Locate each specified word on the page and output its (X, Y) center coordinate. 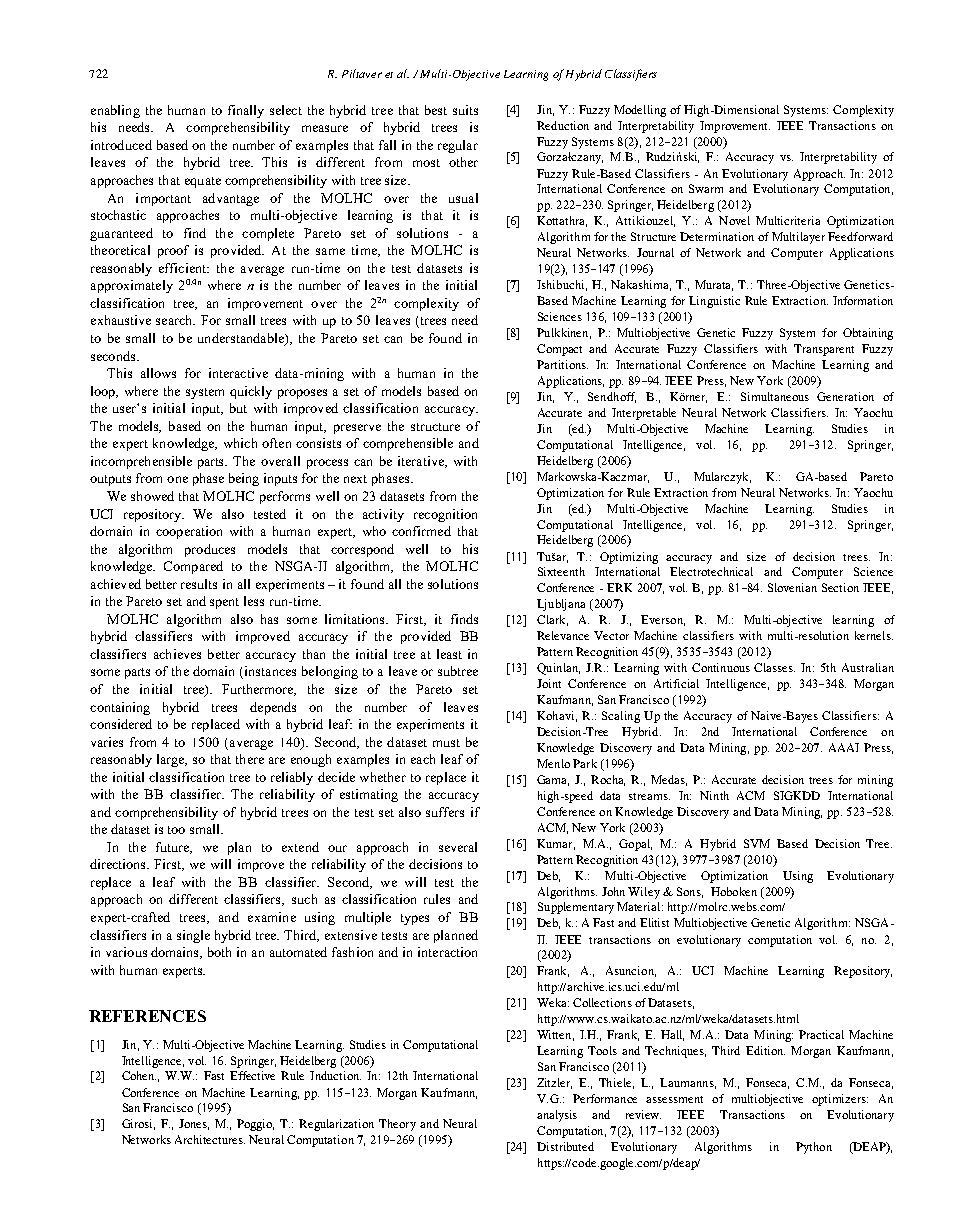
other (463, 162)
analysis (557, 1116)
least (449, 654)
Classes (774, 667)
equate (203, 182)
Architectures (210, 1139)
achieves (177, 654)
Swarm (706, 188)
